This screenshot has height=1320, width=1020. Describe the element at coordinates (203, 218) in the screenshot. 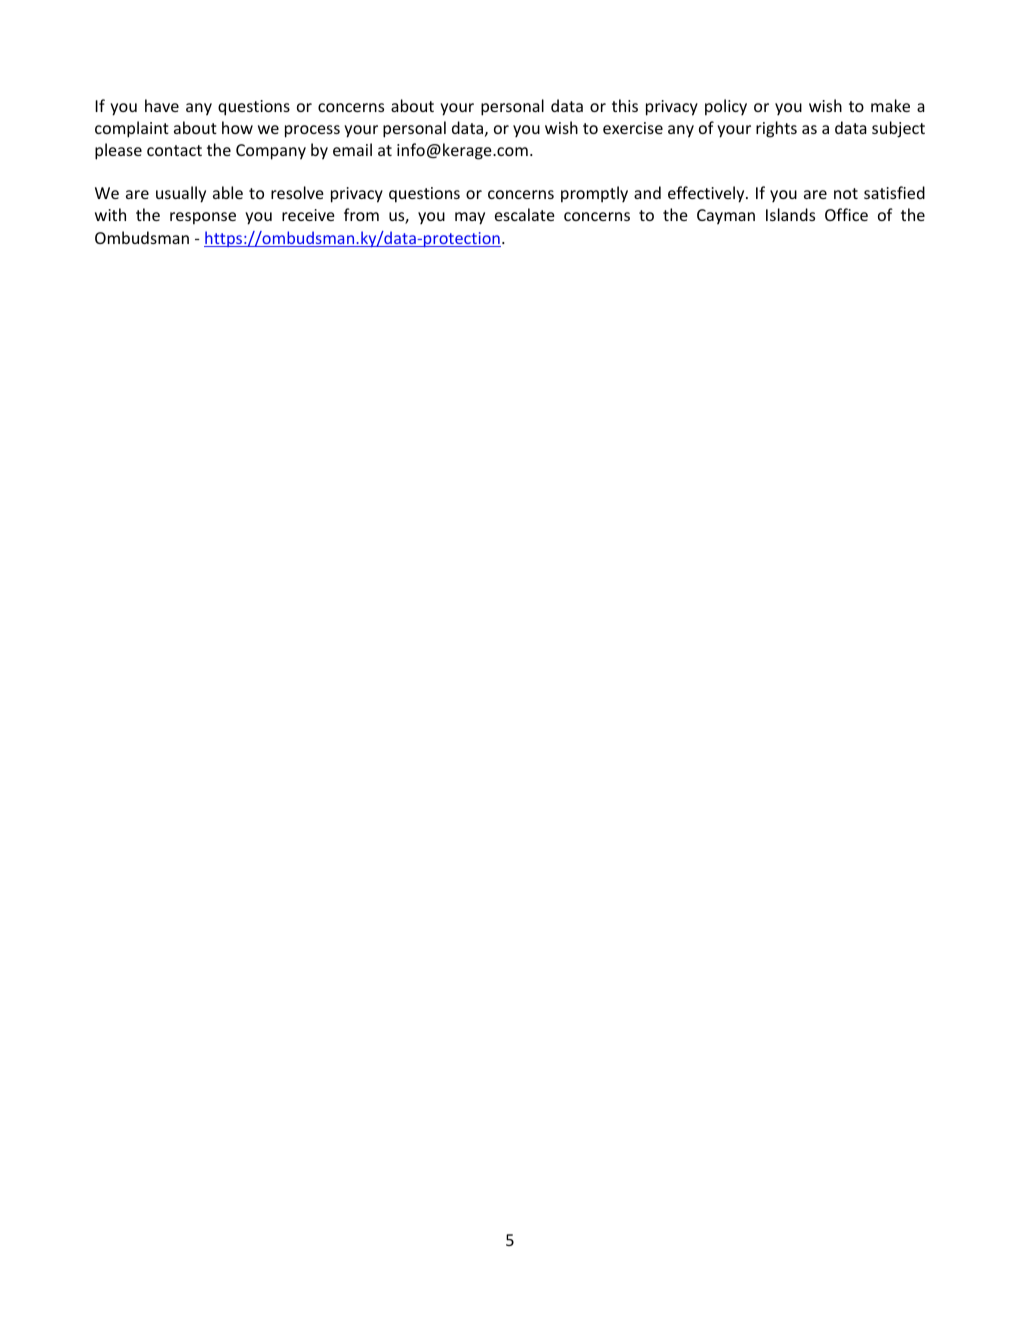

I see `response` at that location.
